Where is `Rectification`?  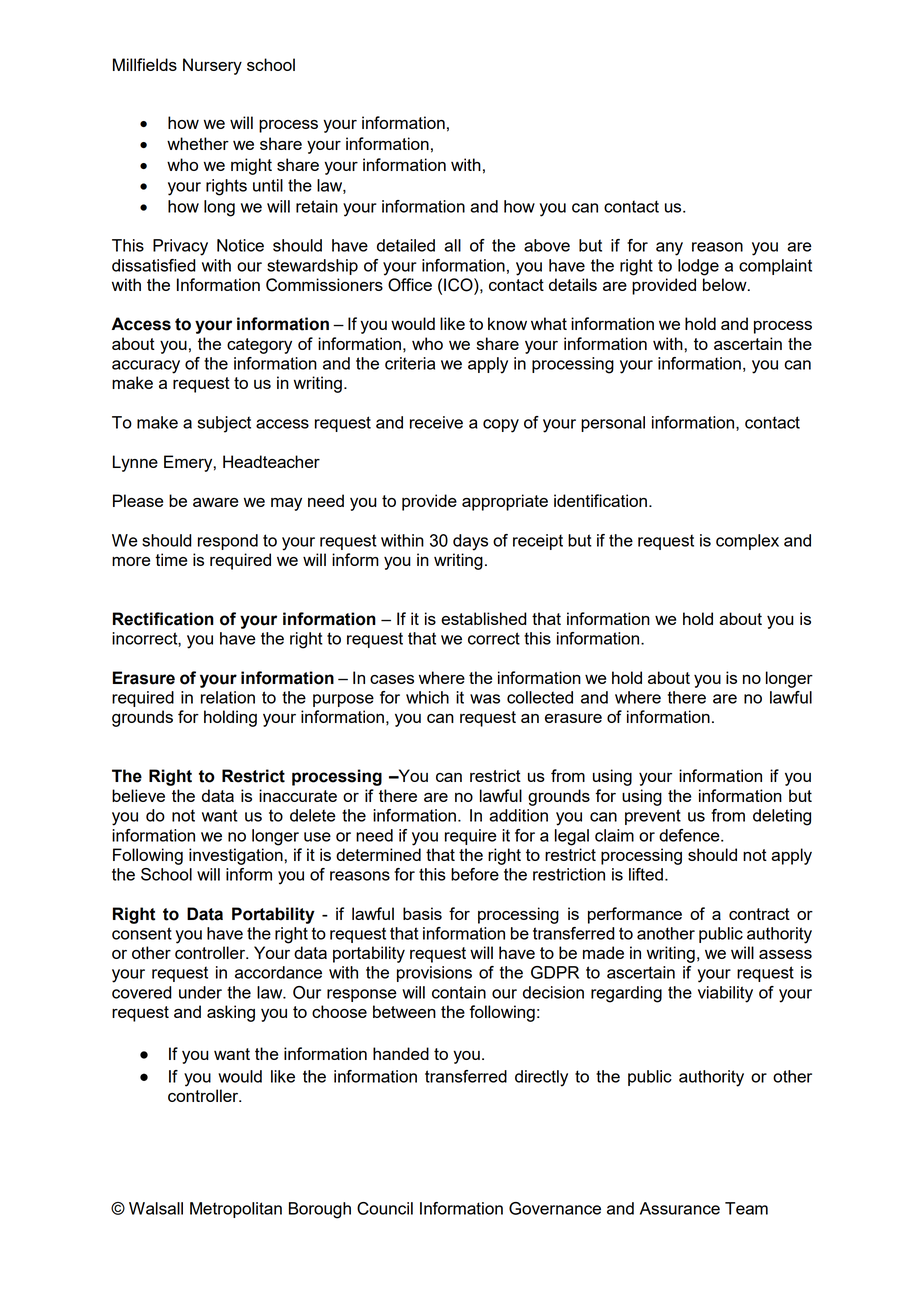 Rectification is located at coordinates (163, 619).
